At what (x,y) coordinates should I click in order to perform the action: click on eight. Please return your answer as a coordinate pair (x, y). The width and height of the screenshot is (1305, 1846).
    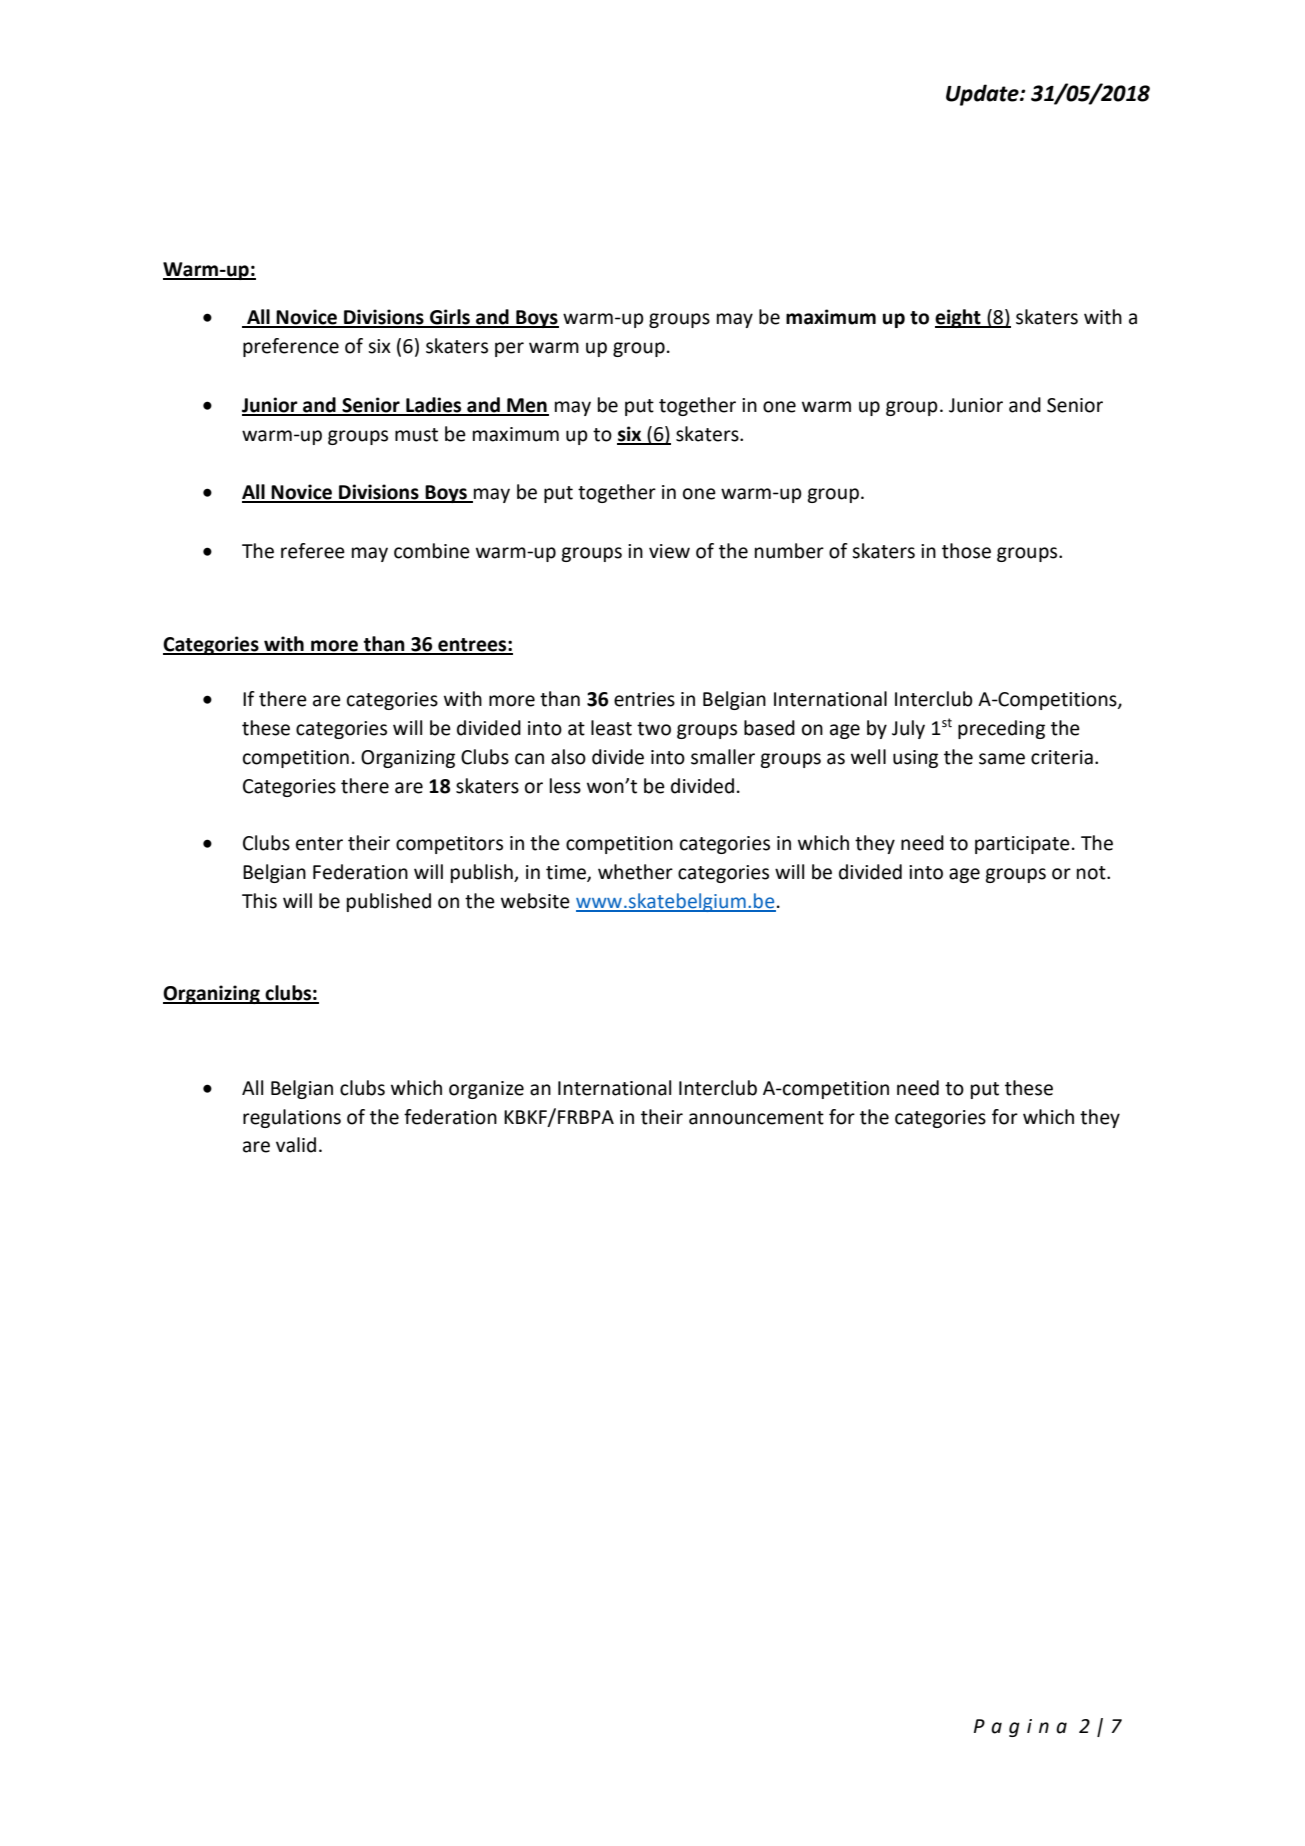
    Looking at the image, I should click on (959, 318).
